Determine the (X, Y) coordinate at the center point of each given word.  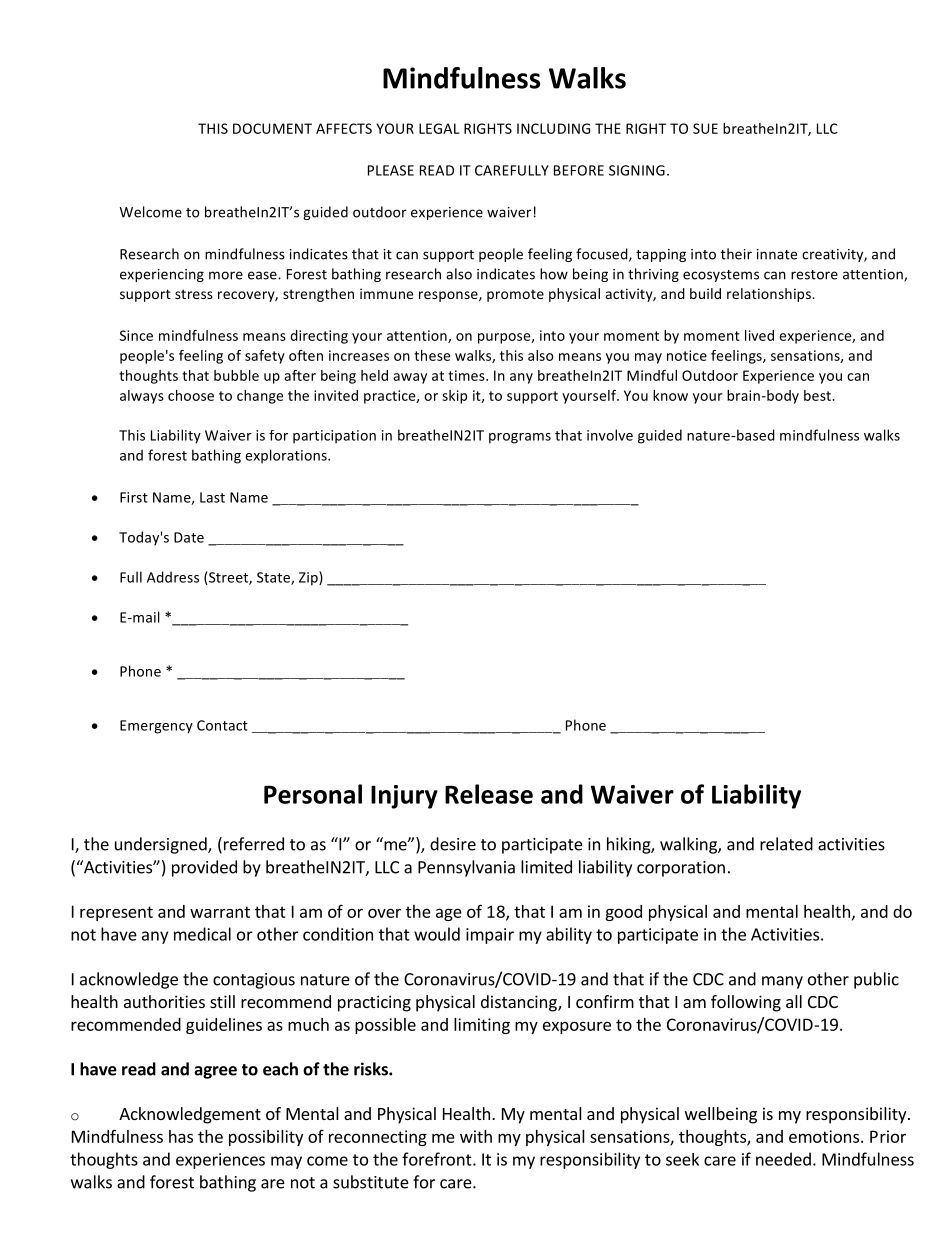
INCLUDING (553, 128)
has (181, 1136)
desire (453, 844)
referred (254, 844)
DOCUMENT (272, 128)
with (476, 1136)
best (818, 395)
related (786, 844)
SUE (705, 128)
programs (520, 438)
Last (212, 497)
